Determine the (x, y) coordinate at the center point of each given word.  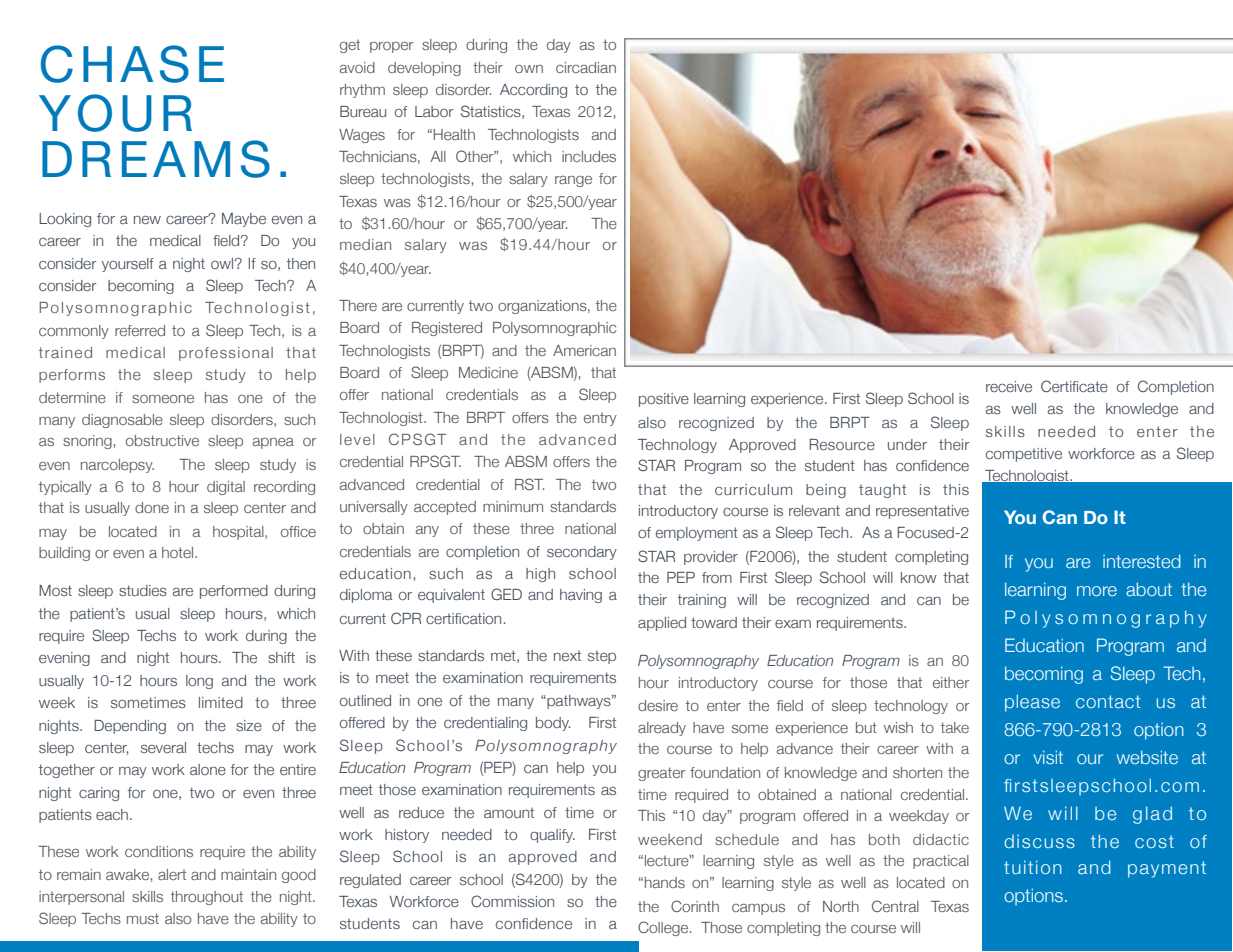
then (301, 263)
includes (589, 156)
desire (658, 705)
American (584, 350)
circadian (586, 67)
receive (1009, 386)
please (1032, 703)
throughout (207, 898)
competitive (1024, 455)
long (199, 682)
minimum (513, 506)
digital (226, 488)
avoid (357, 67)
